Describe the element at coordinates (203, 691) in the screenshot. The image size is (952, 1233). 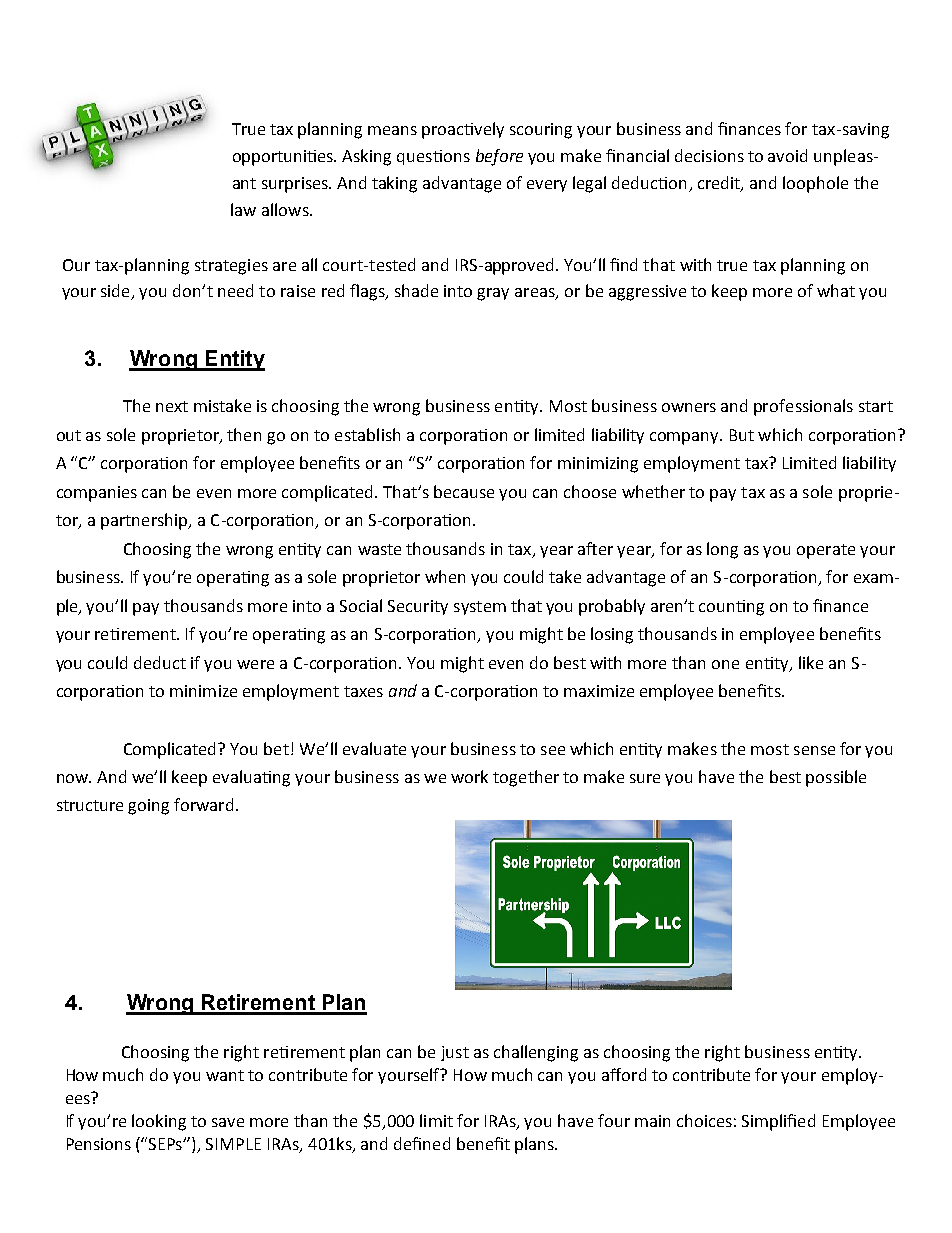
I see `minimize` at that location.
